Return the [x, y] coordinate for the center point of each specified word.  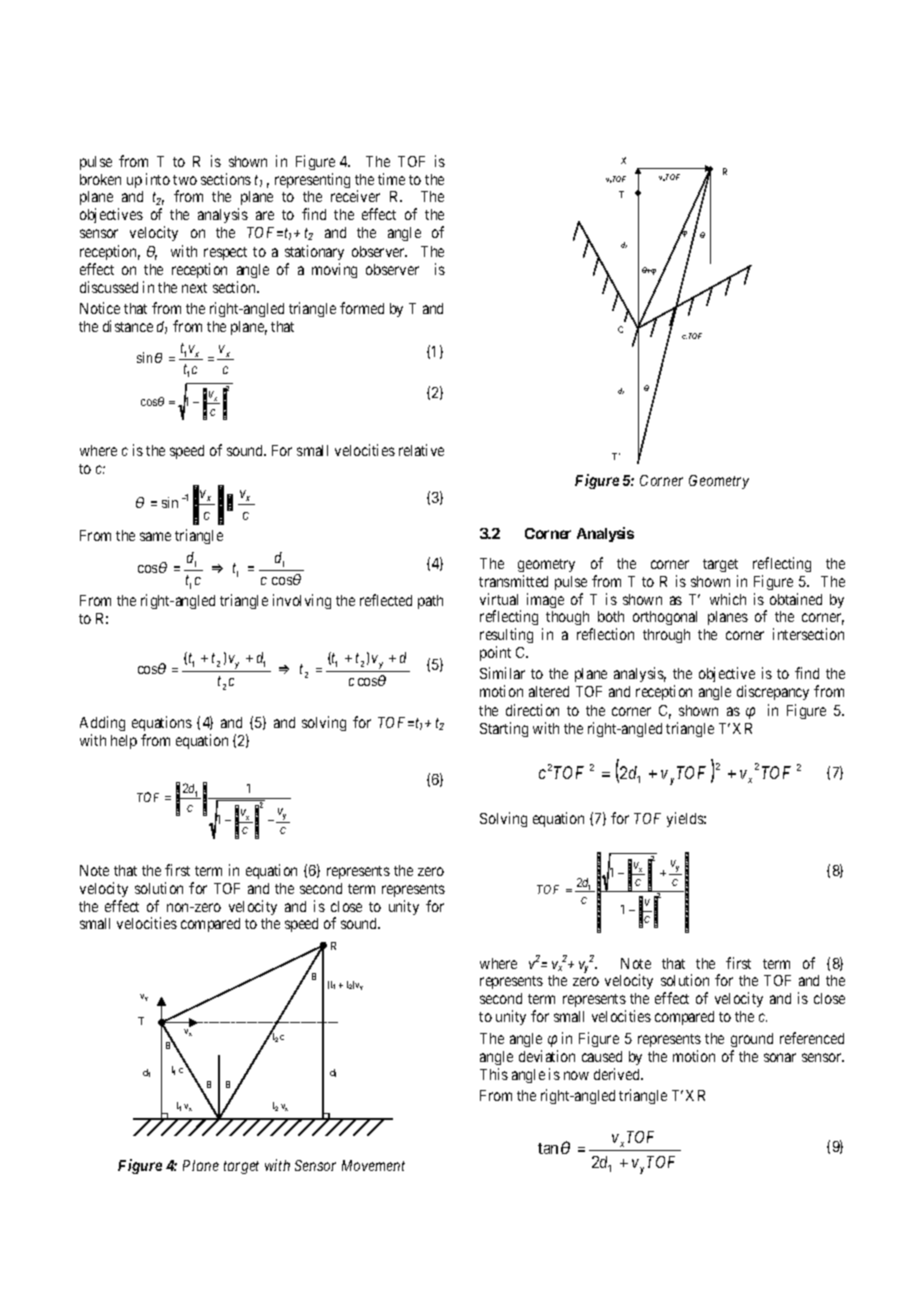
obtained [796, 599]
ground [752, 1042]
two [185, 180]
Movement [373, 1165]
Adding [102, 723]
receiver [355, 196]
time [391, 179]
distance [128, 326]
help [124, 742]
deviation [547, 1056]
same [155, 536]
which [728, 599]
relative [421, 450]
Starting [504, 729]
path [430, 602]
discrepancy [773, 692]
